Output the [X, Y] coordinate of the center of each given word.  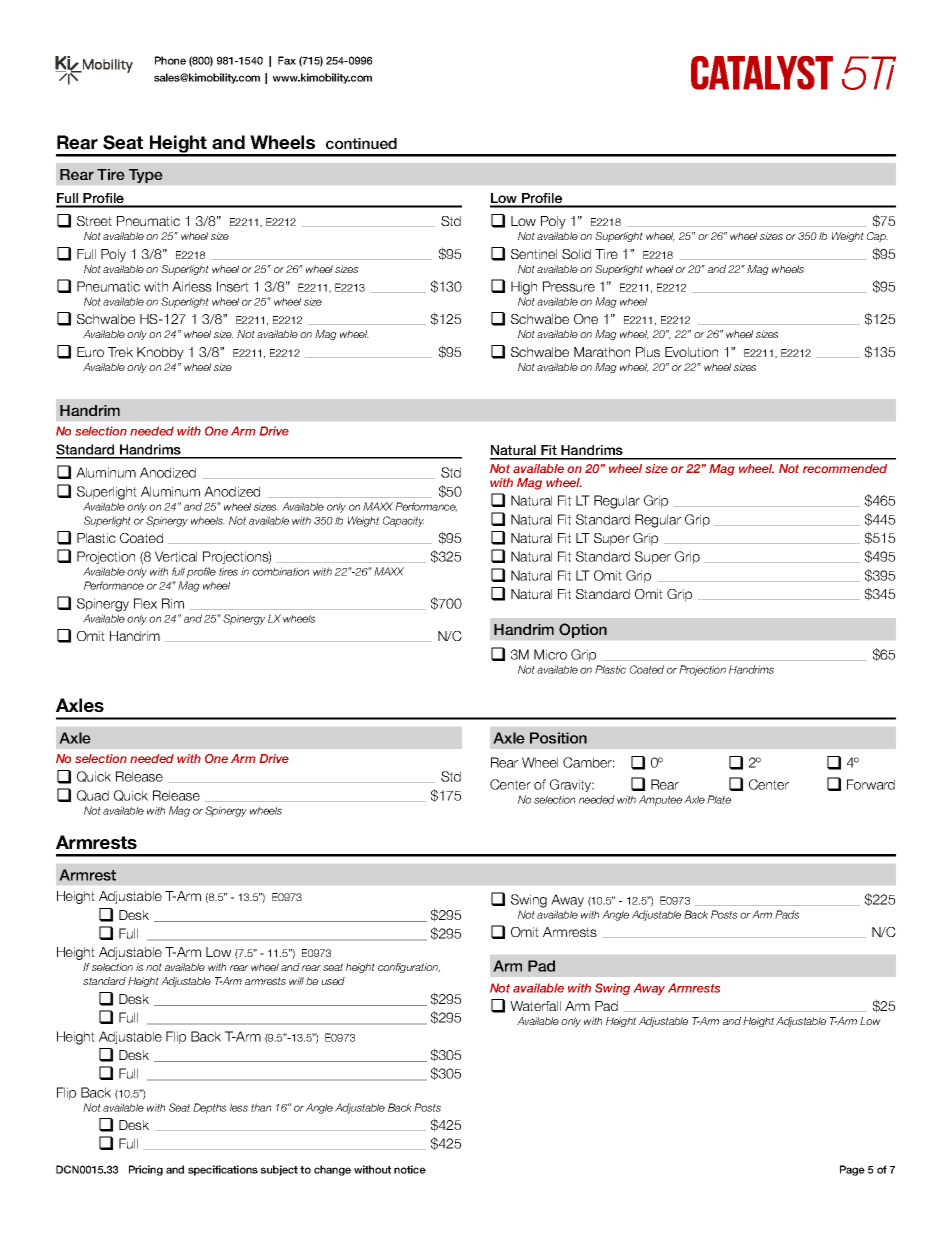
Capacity [403, 521]
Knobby [160, 353]
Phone [170, 60]
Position [558, 738]
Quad [93, 795]
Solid [576, 254]
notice [410, 1169]
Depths [209, 1108]
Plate [719, 799]
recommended [845, 468]
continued [361, 143]
